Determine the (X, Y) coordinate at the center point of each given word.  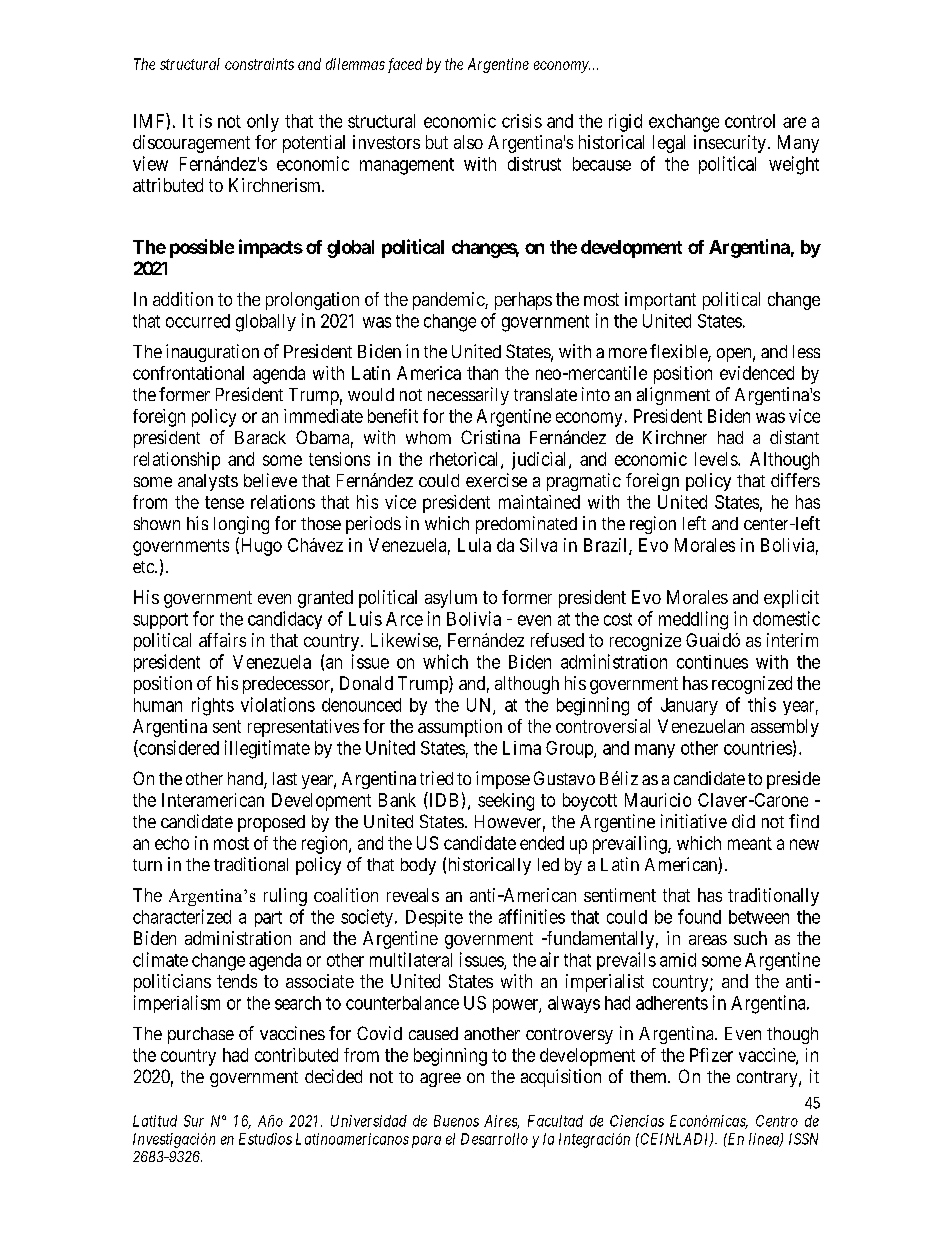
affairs (222, 640)
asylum (451, 599)
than (482, 373)
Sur (194, 1121)
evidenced (757, 373)
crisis (522, 121)
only (263, 123)
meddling (693, 620)
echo (172, 843)
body (418, 866)
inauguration (212, 353)
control (750, 121)
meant (750, 843)
